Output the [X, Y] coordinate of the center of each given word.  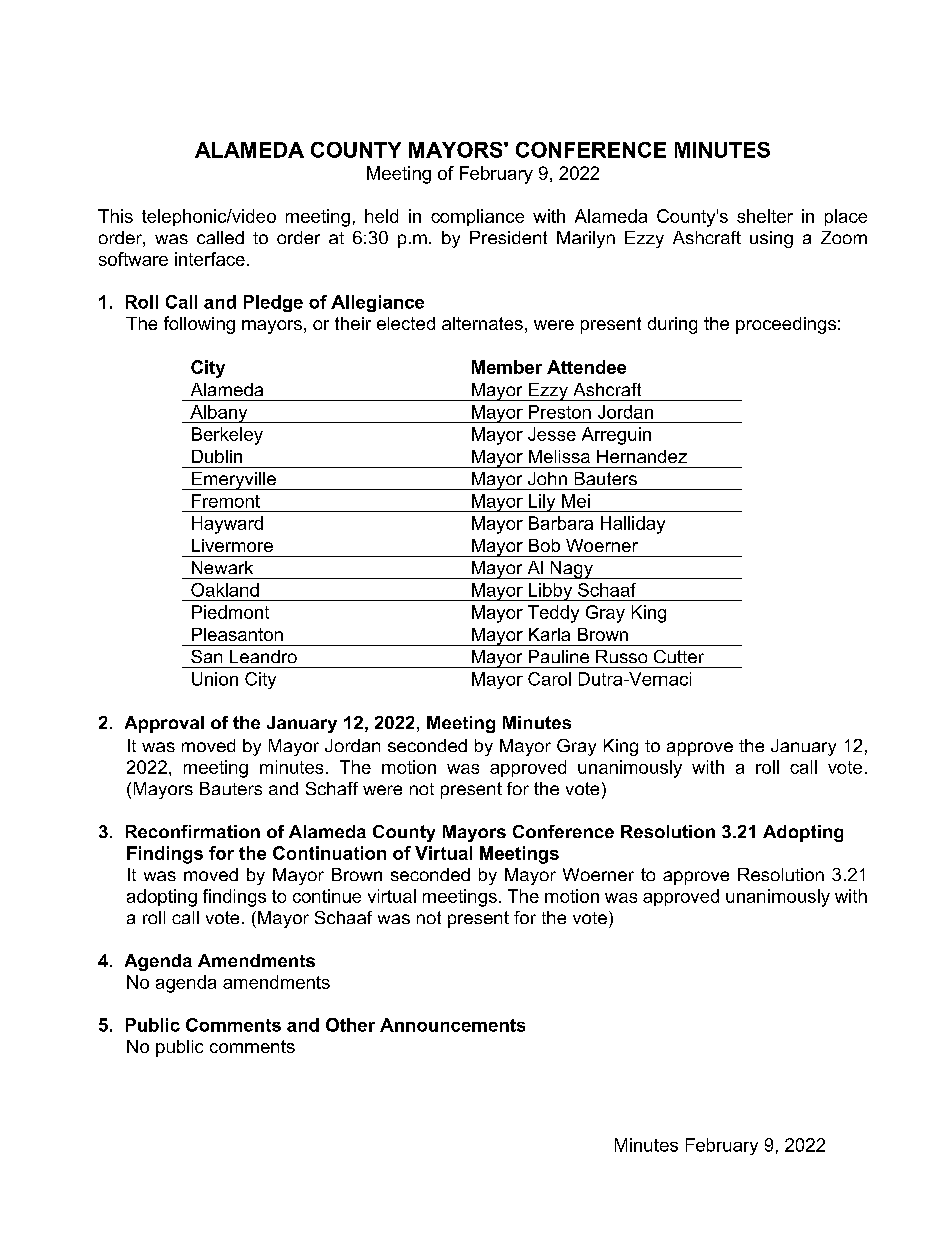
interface [210, 259]
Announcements [452, 1025]
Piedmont [230, 612]
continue [327, 896]
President [508, 237]
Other [350, 1025]
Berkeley [227, 436]
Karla [549, 634]
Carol [549, 679]
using [771, 239]
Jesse [552, 434]
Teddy [553, 614]
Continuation [329, 853]
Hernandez [642, 456]
